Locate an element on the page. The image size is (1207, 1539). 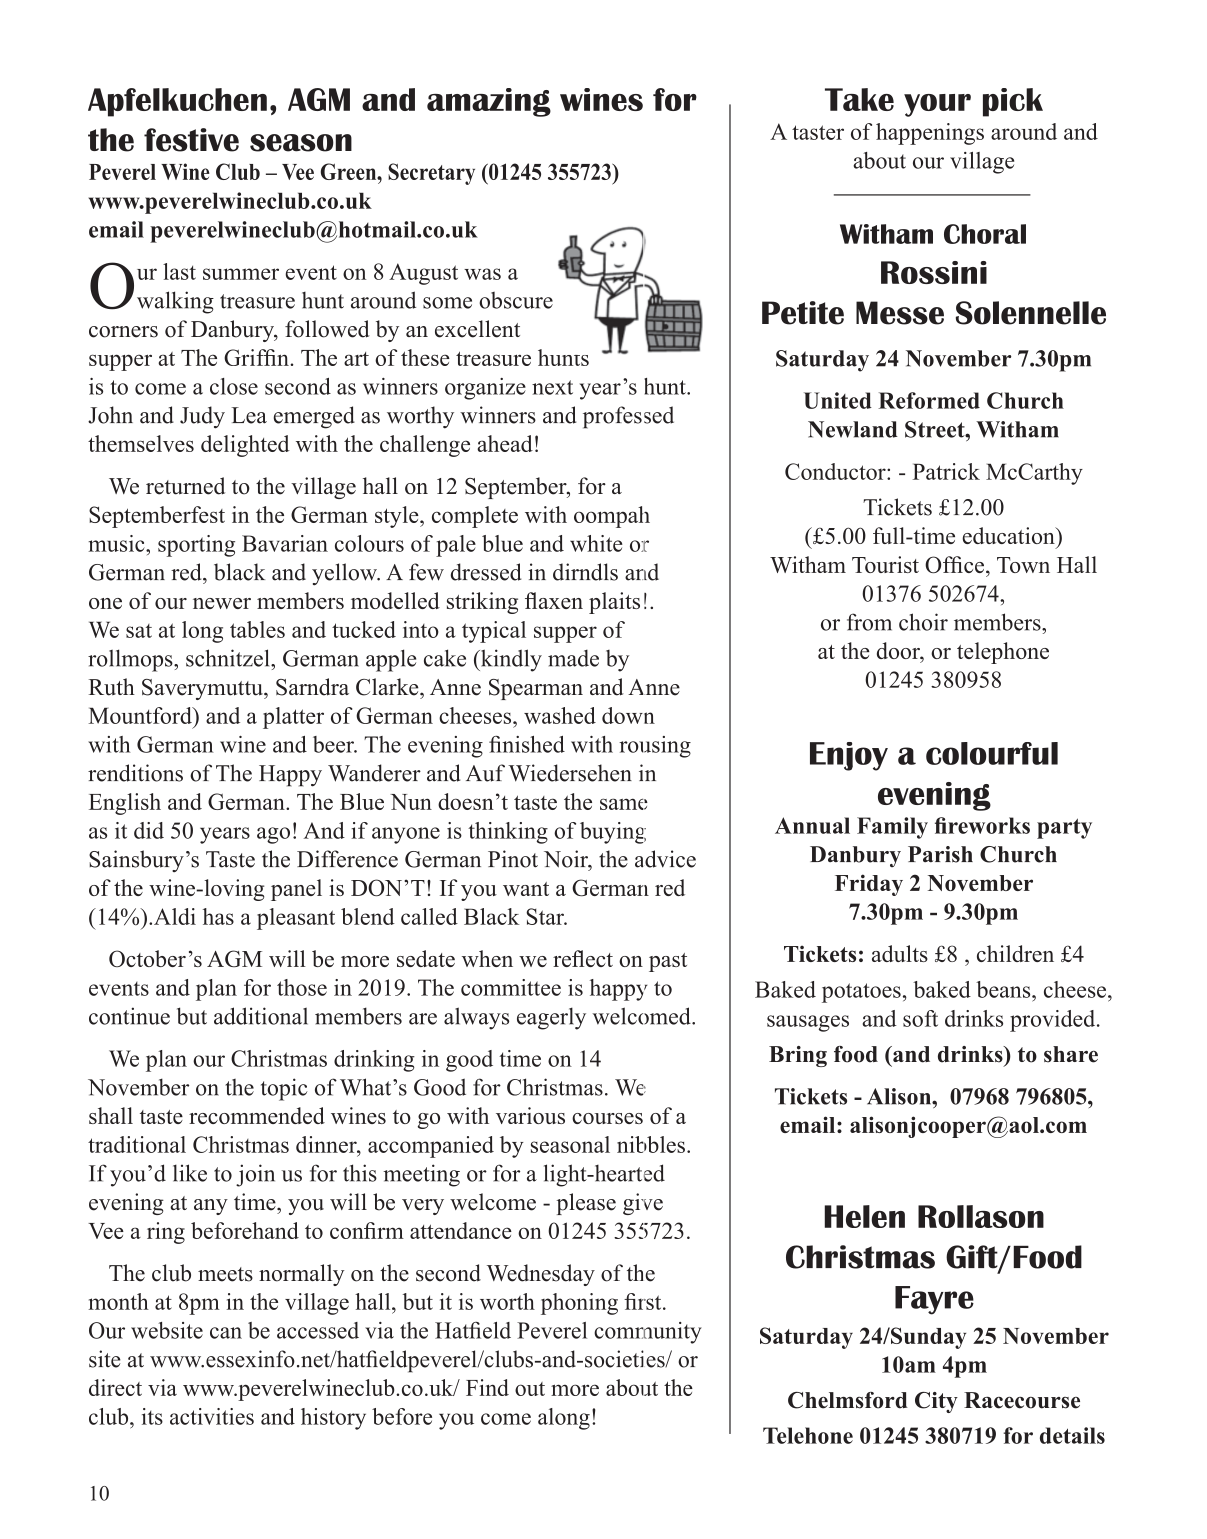
activities is located at coordinates (212, 1416).
